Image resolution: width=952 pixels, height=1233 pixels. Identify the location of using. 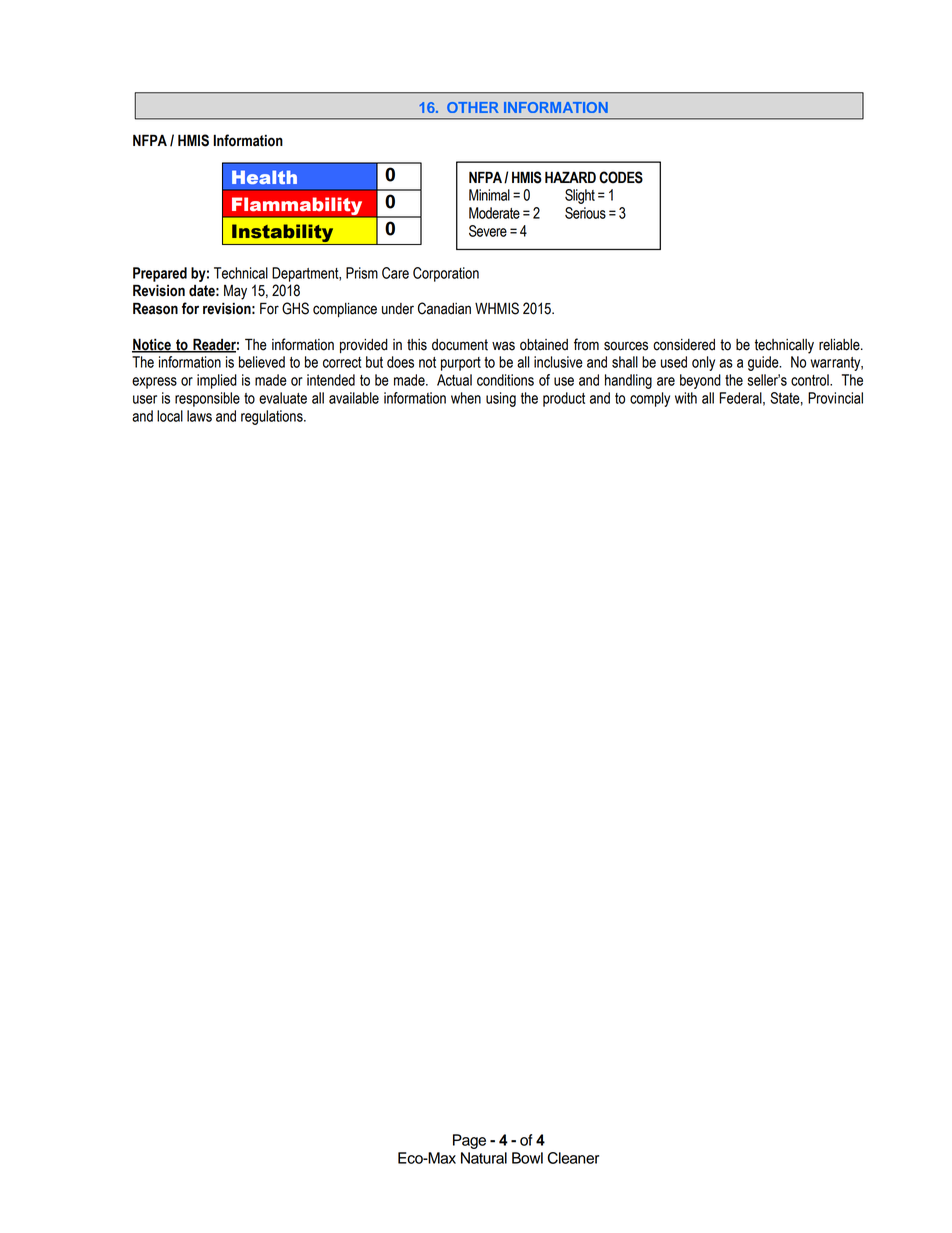
(501, 399).
